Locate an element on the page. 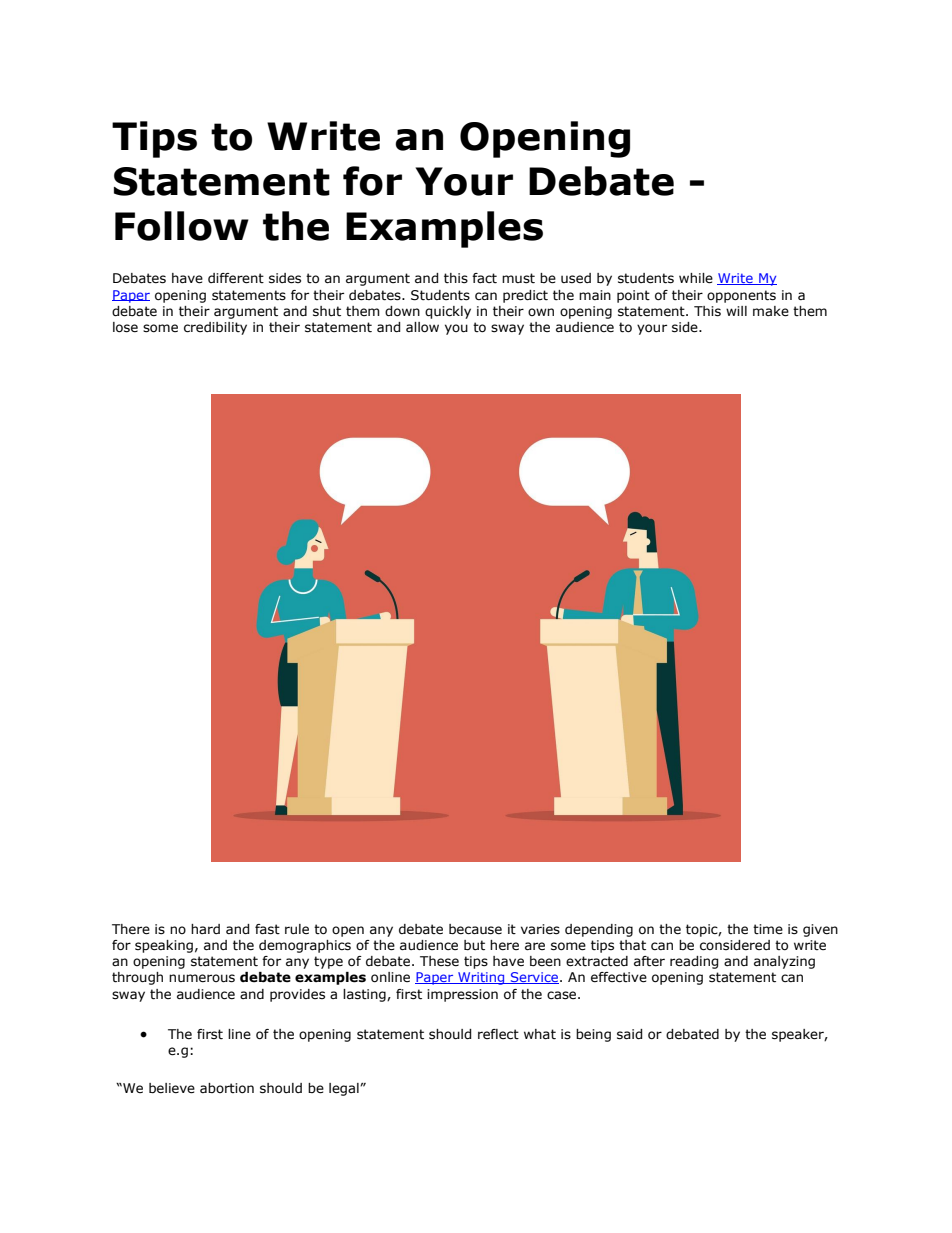  hard is located at coordinates (205, 929).
